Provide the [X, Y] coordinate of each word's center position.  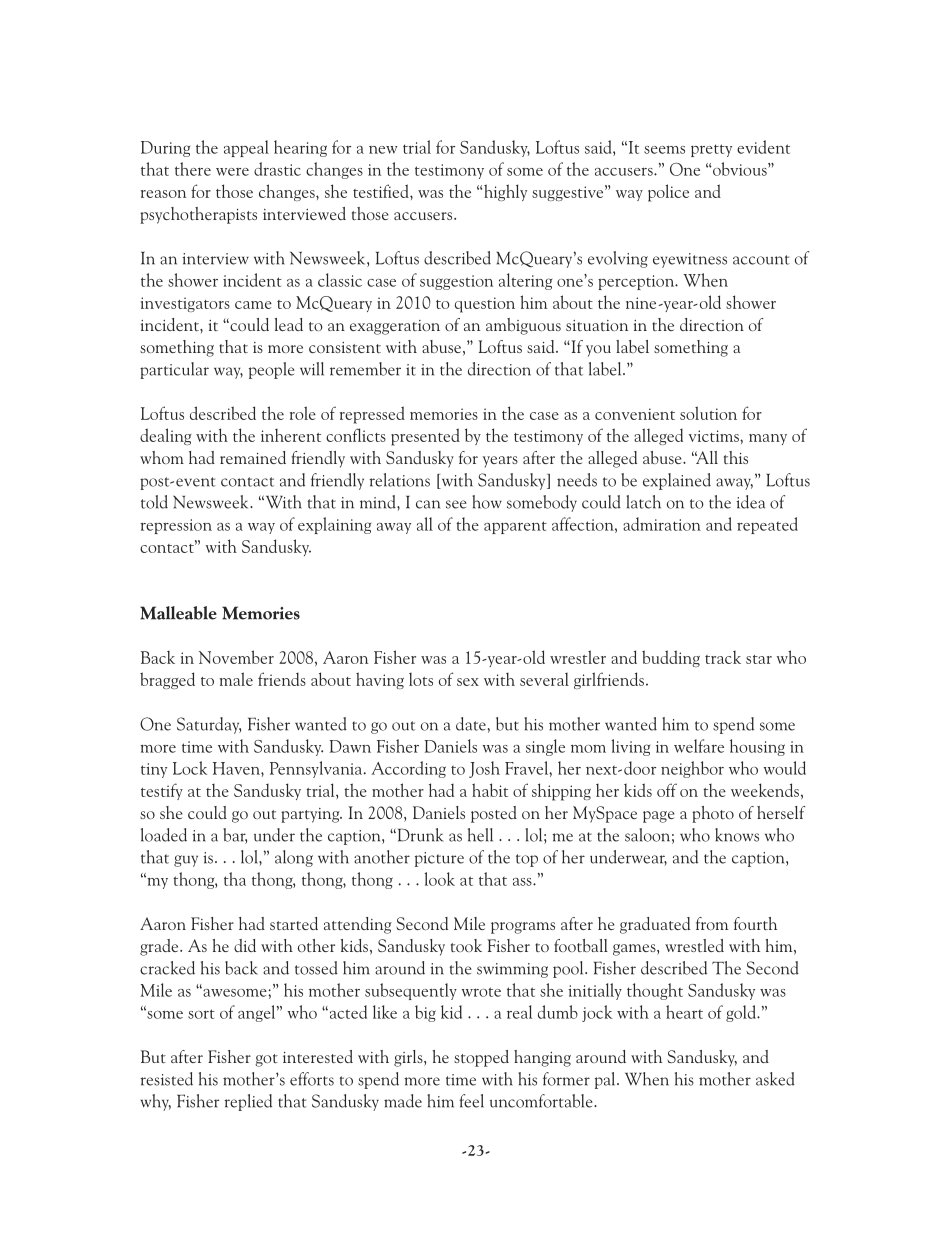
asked [775, 1079]
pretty [711, 150]
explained [677, 481]
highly [505, 192]
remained [253, 457]
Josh [484, 769]
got [266, 1060]
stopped [481, 1058]
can [428, 504]
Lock [190, 768]
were [232, 172]
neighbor [692, 769]
